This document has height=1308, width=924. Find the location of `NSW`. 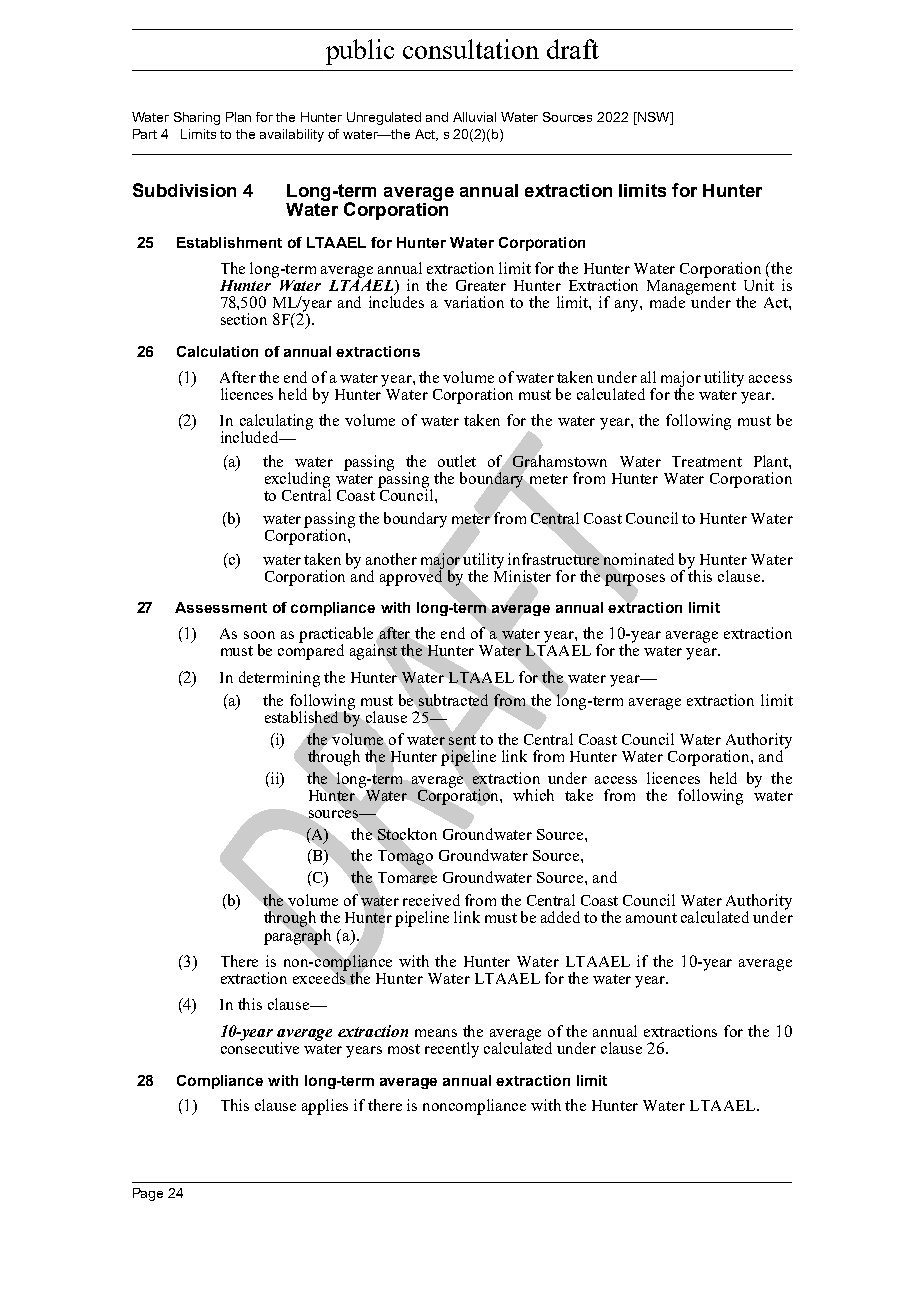

NSW is located at coordinates (654, 118).
